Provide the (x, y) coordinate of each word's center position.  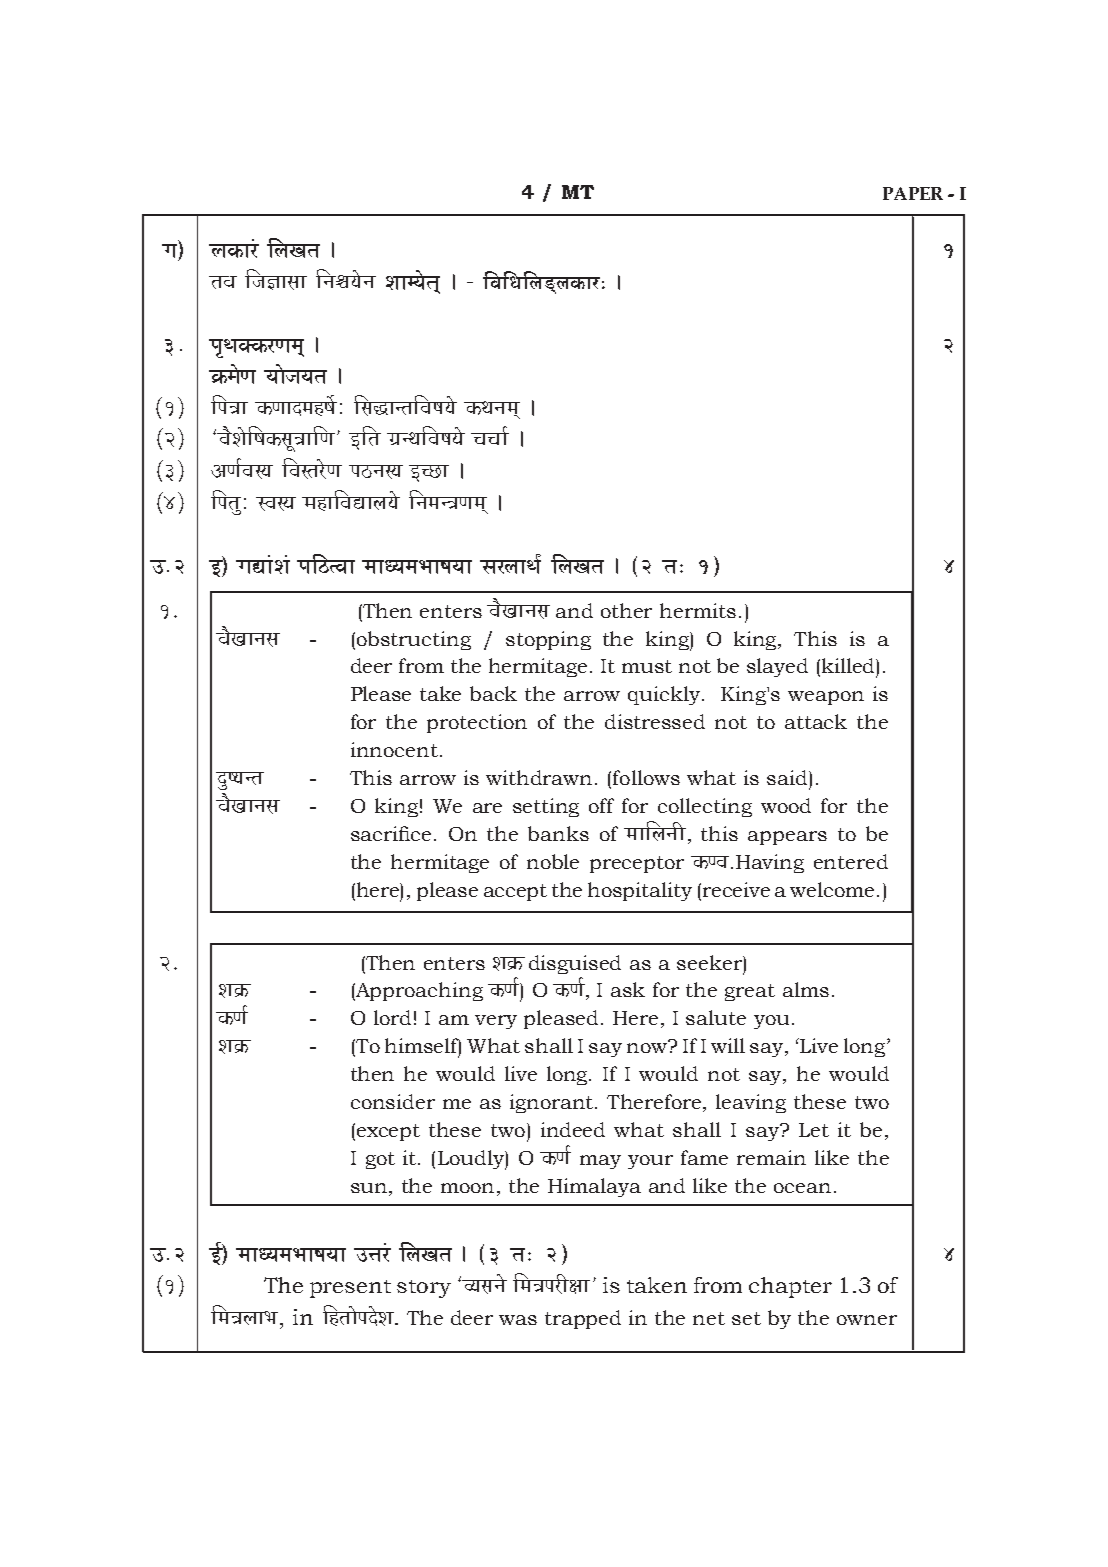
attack (816, 721)
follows (646, 777)
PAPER (913, 193)
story (424, 1289)
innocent (394, 749)
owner (867, 1320)
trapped (583, 1319)
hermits (698, 610)
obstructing (414, 640)
